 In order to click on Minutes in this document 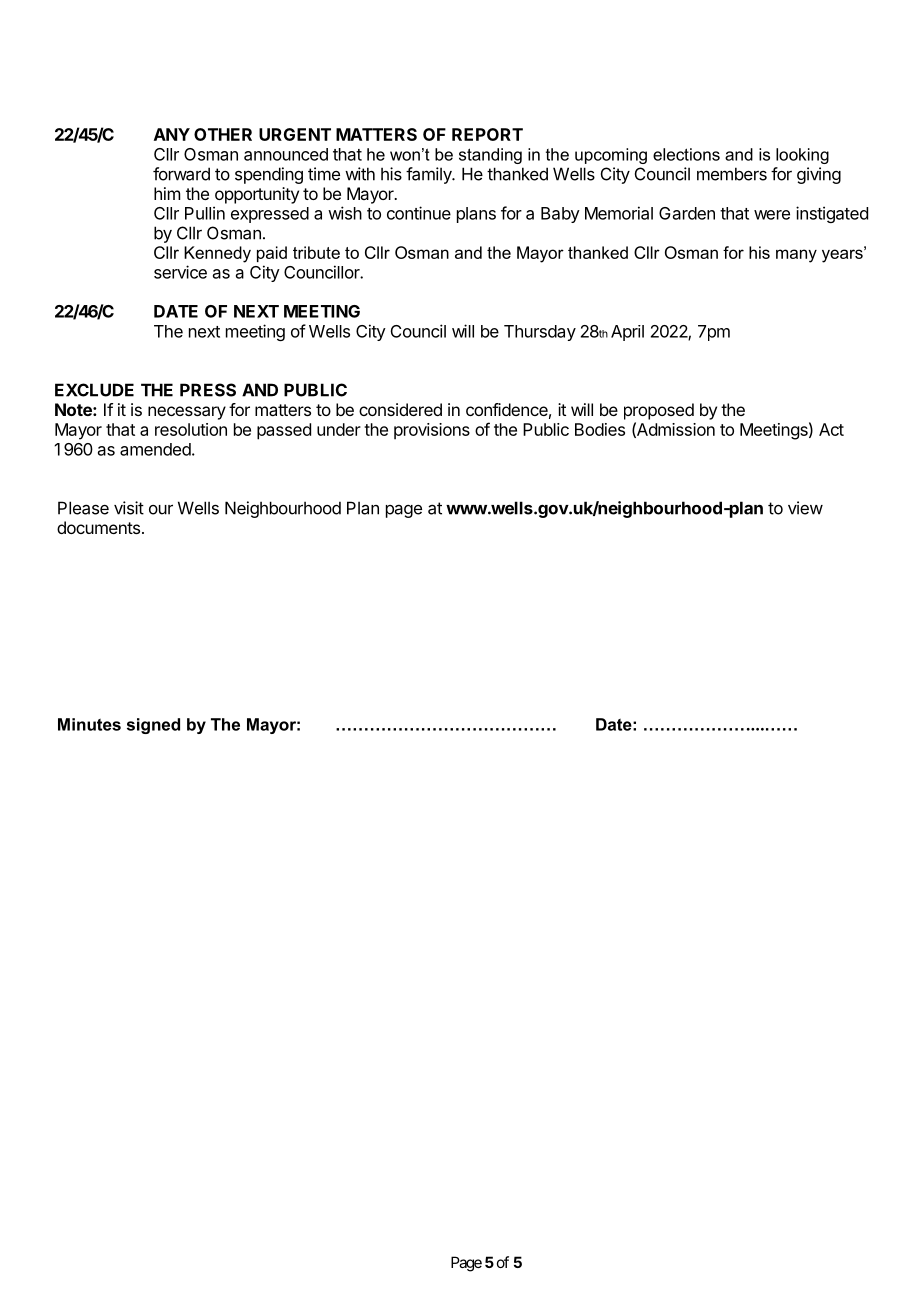, I will do `click(89, 724)`.
